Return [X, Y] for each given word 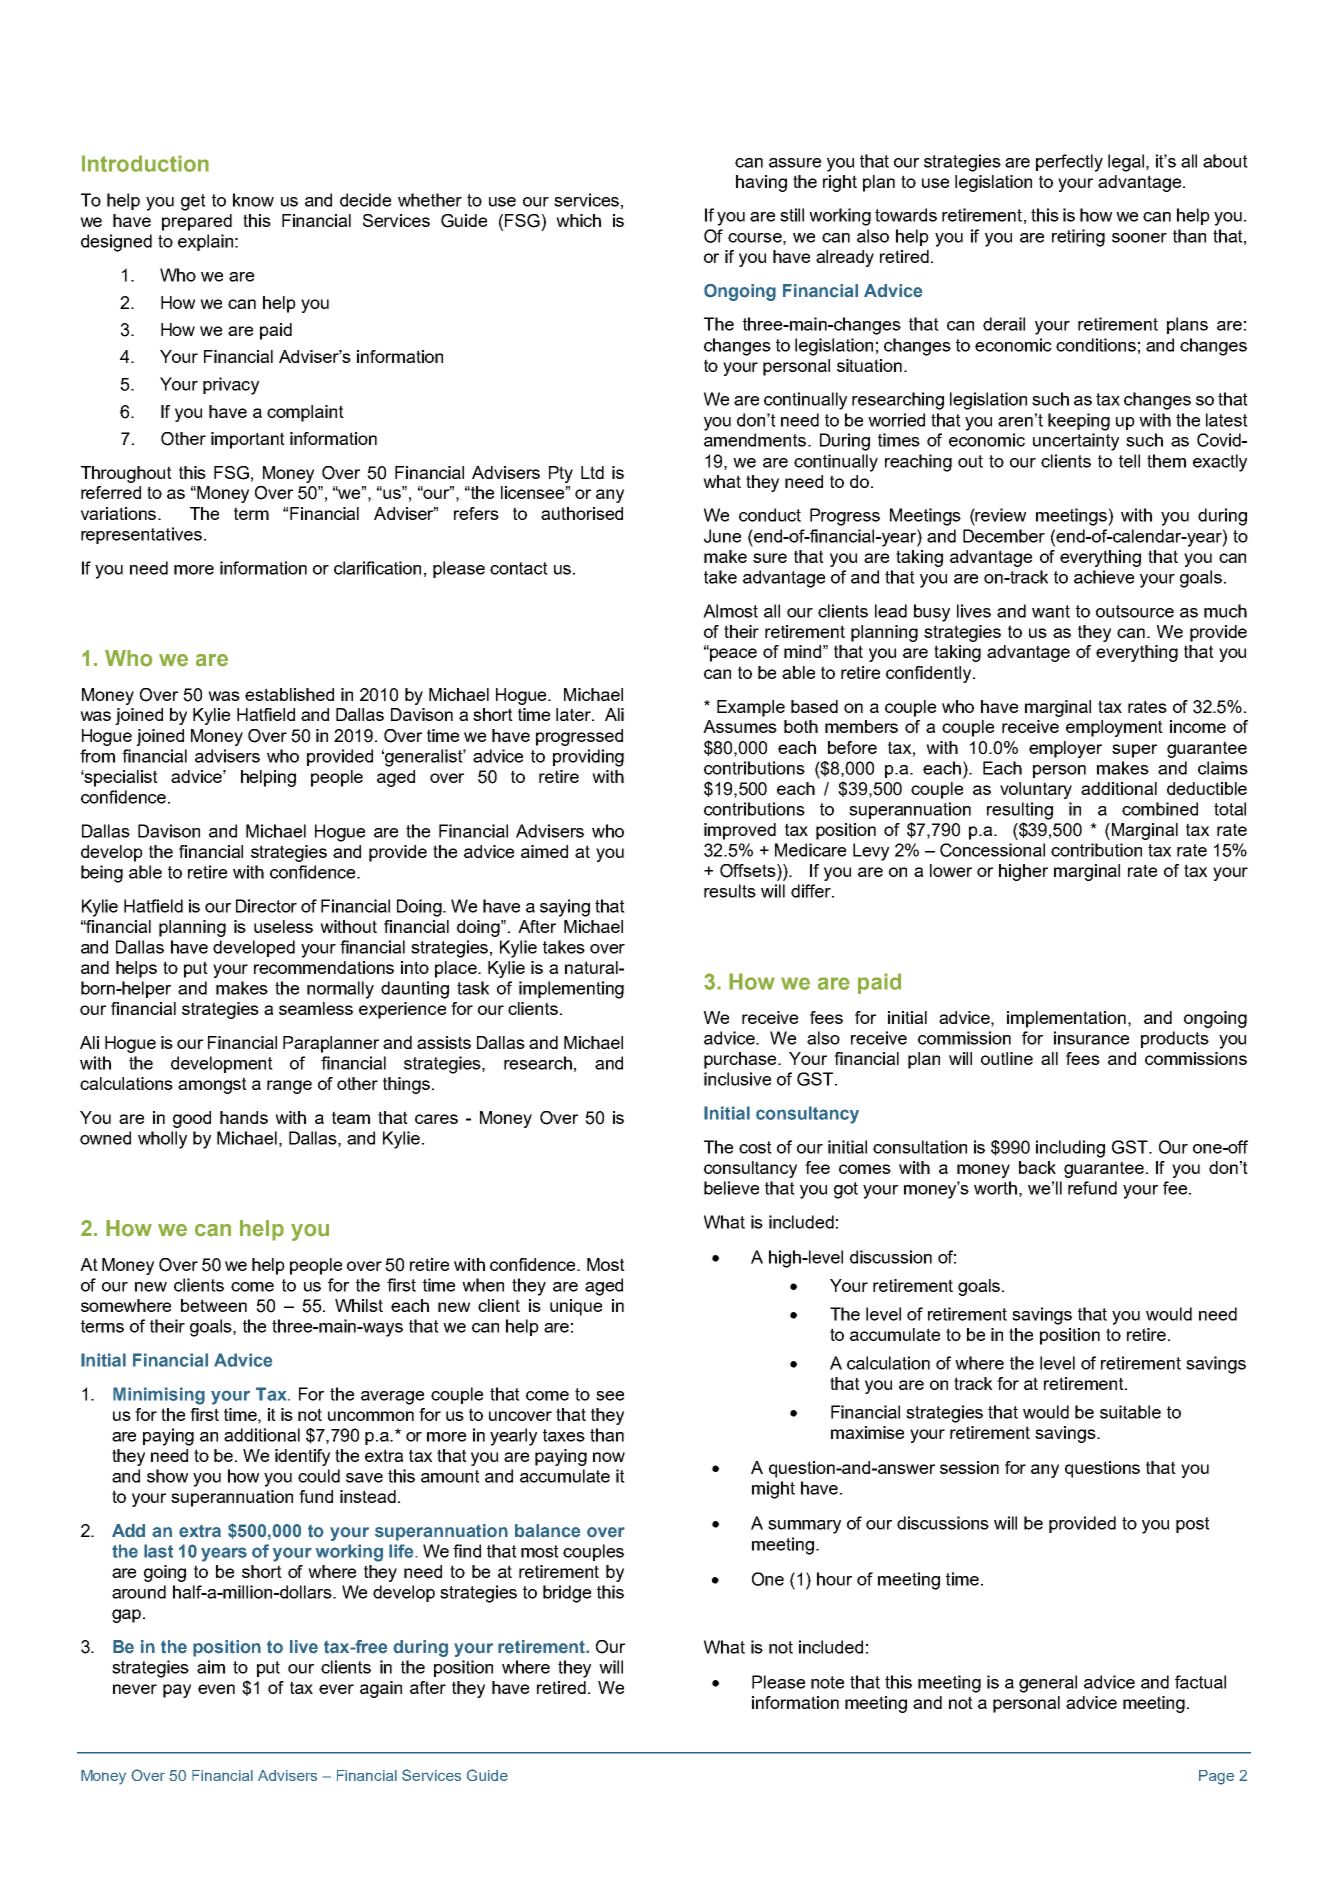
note [827, 1682]
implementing [571, 990]
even [216, 1689]
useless [283, 926]
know [253, 200]
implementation [1068, 1019]
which [578, 220]
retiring [1078, 238]
